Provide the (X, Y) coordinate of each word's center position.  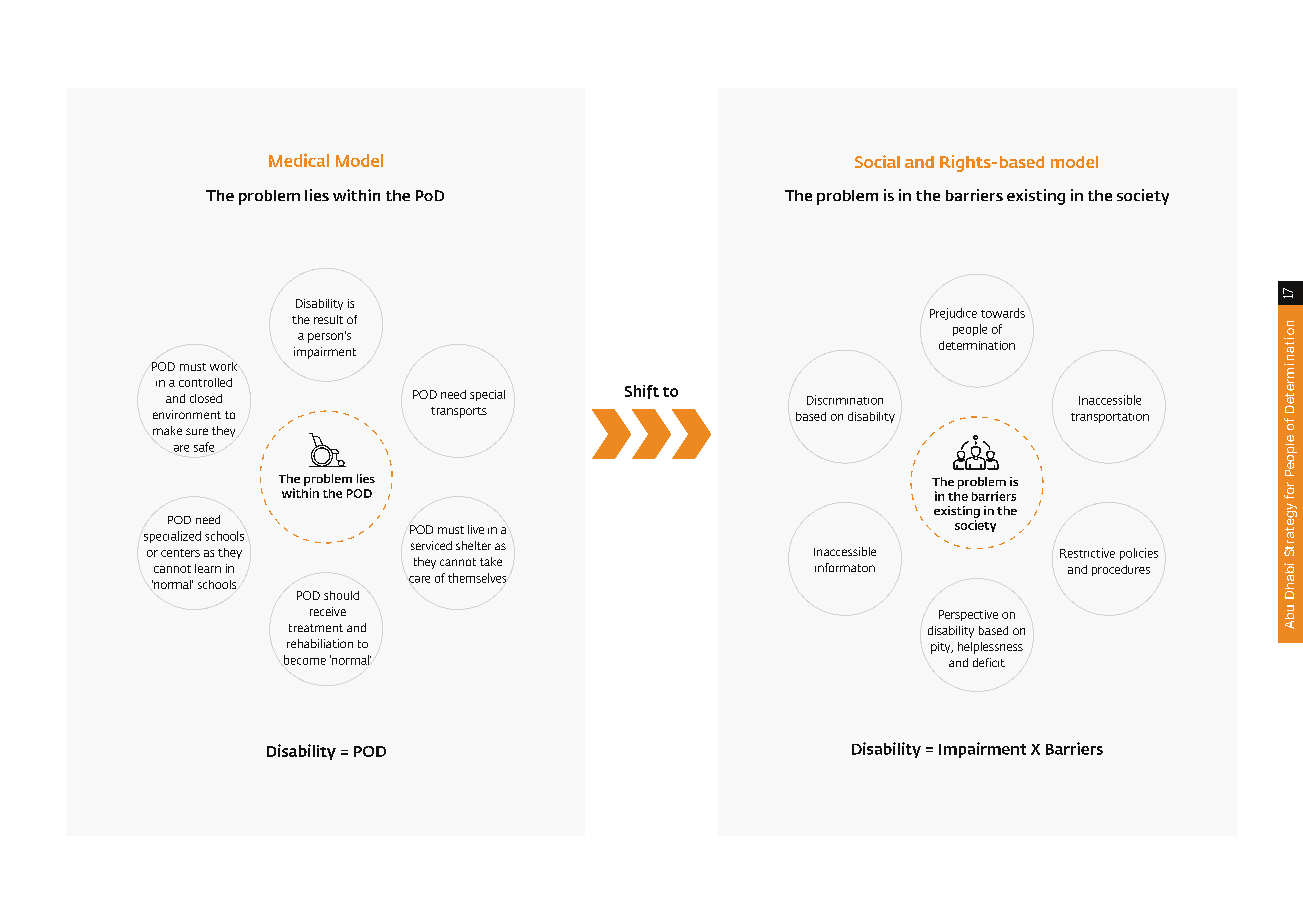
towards (1003, 313)
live (476, 529)
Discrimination (845, 400)
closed (206, 398)
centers (180, 553)
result (328, 319)
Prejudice (953, 314)
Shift (642, 392)
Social (877, 161)
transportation (1110, 418)
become (305, 660)
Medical (299, 160)
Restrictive (1087, 553)
